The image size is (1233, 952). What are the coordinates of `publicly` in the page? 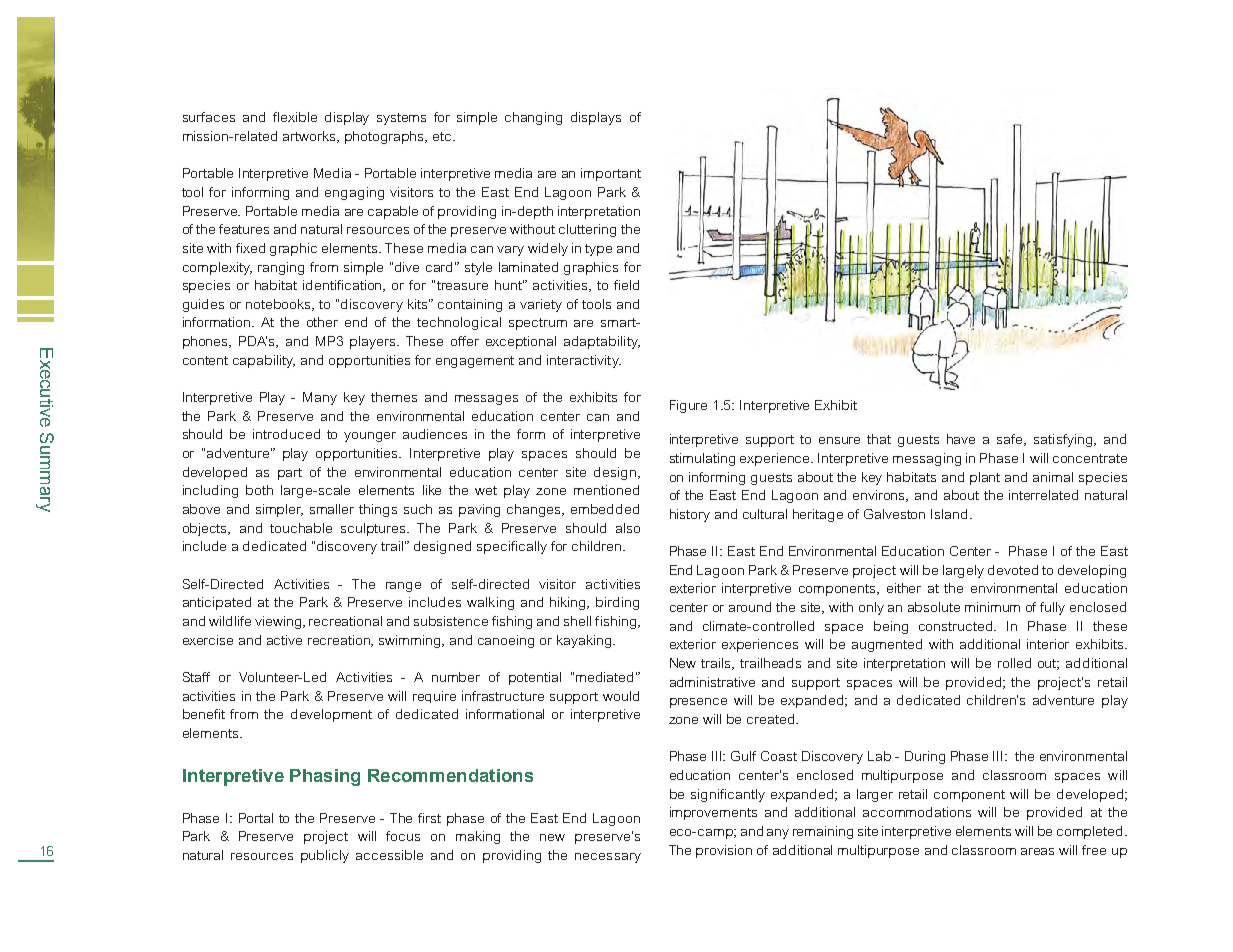 It's located at (325, 856).
